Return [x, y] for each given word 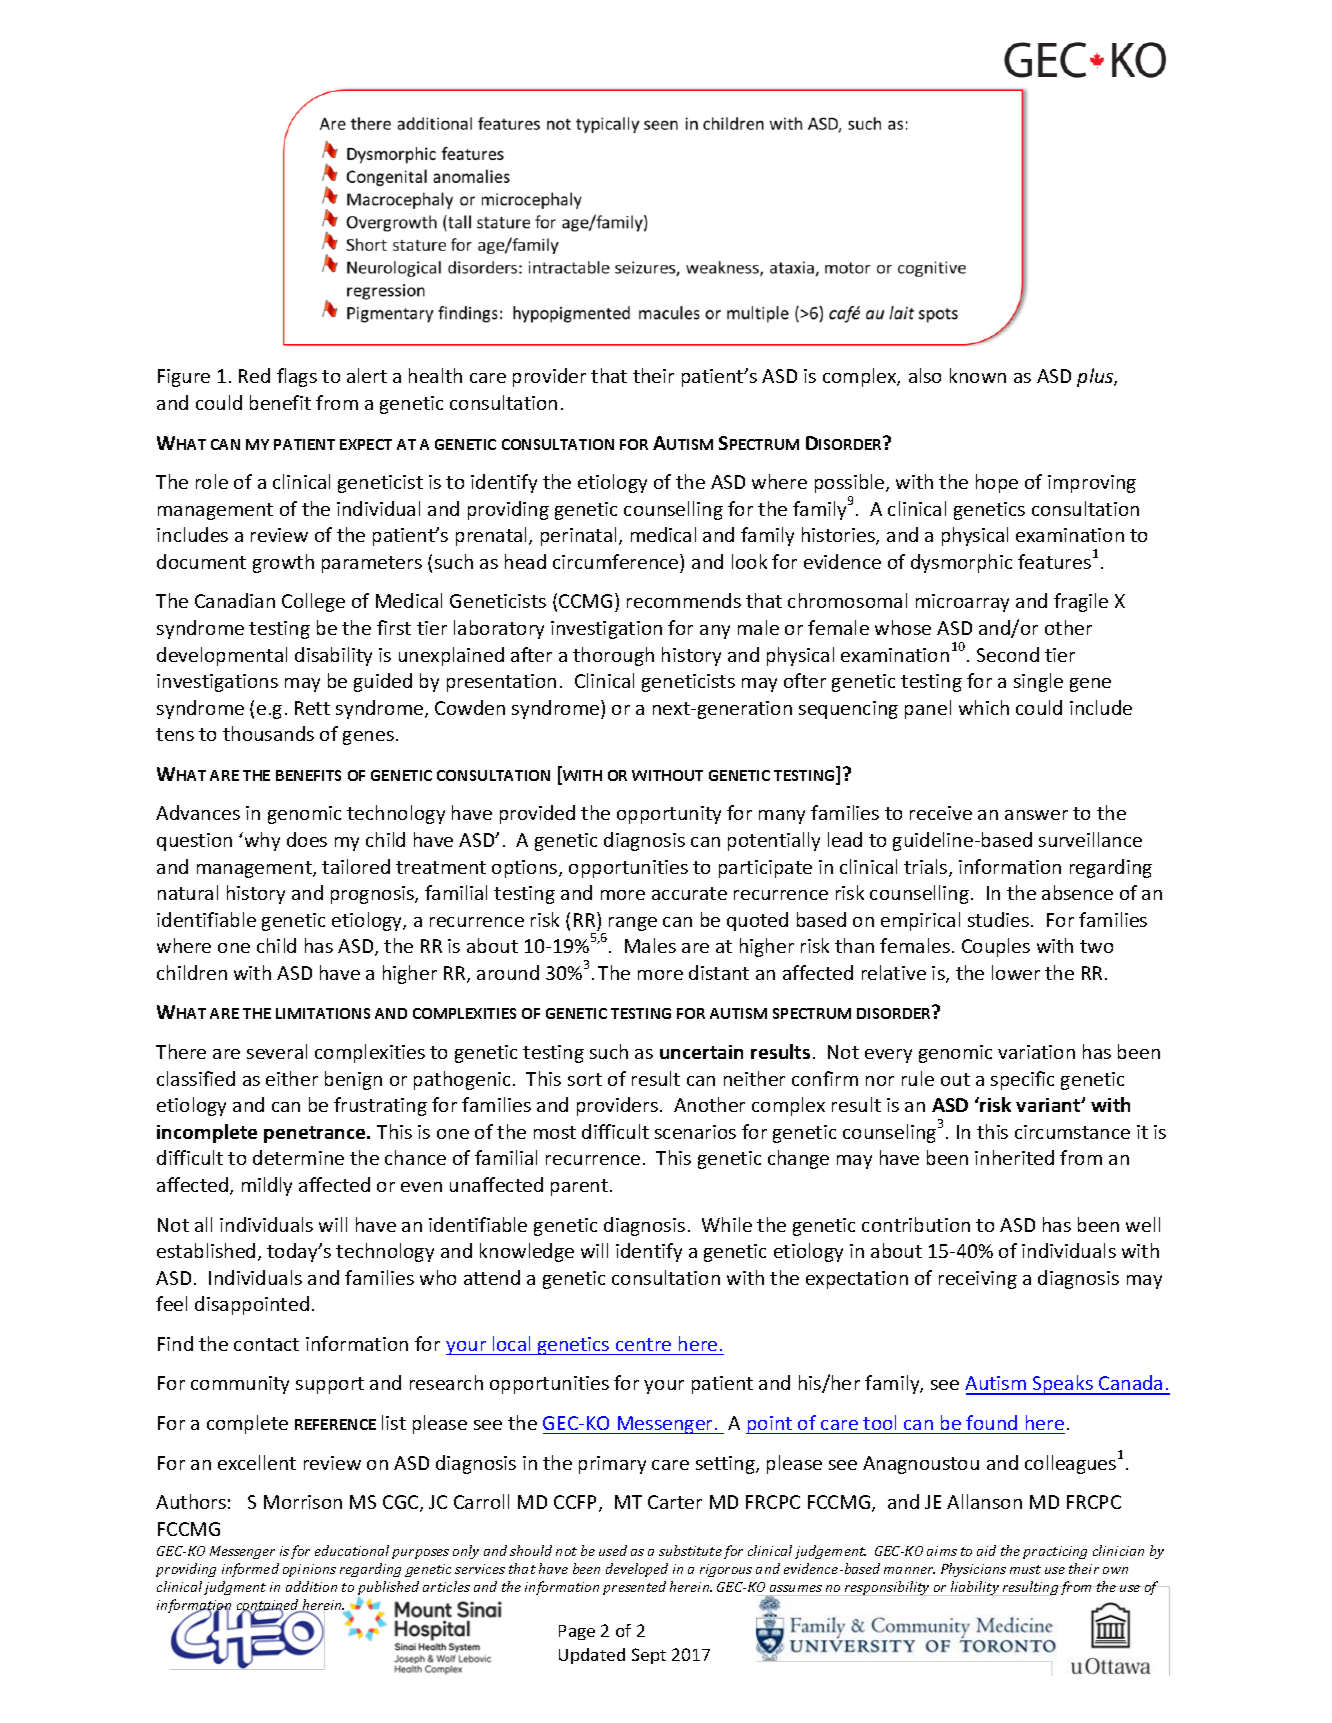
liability [975, 1588]
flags [297, 377]
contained [269, 1606]
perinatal [578, 536]
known [978, 375]
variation [1036, 1052]
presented [634, 1588]
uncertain [701, 1052]
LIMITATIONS [323, 1013]
